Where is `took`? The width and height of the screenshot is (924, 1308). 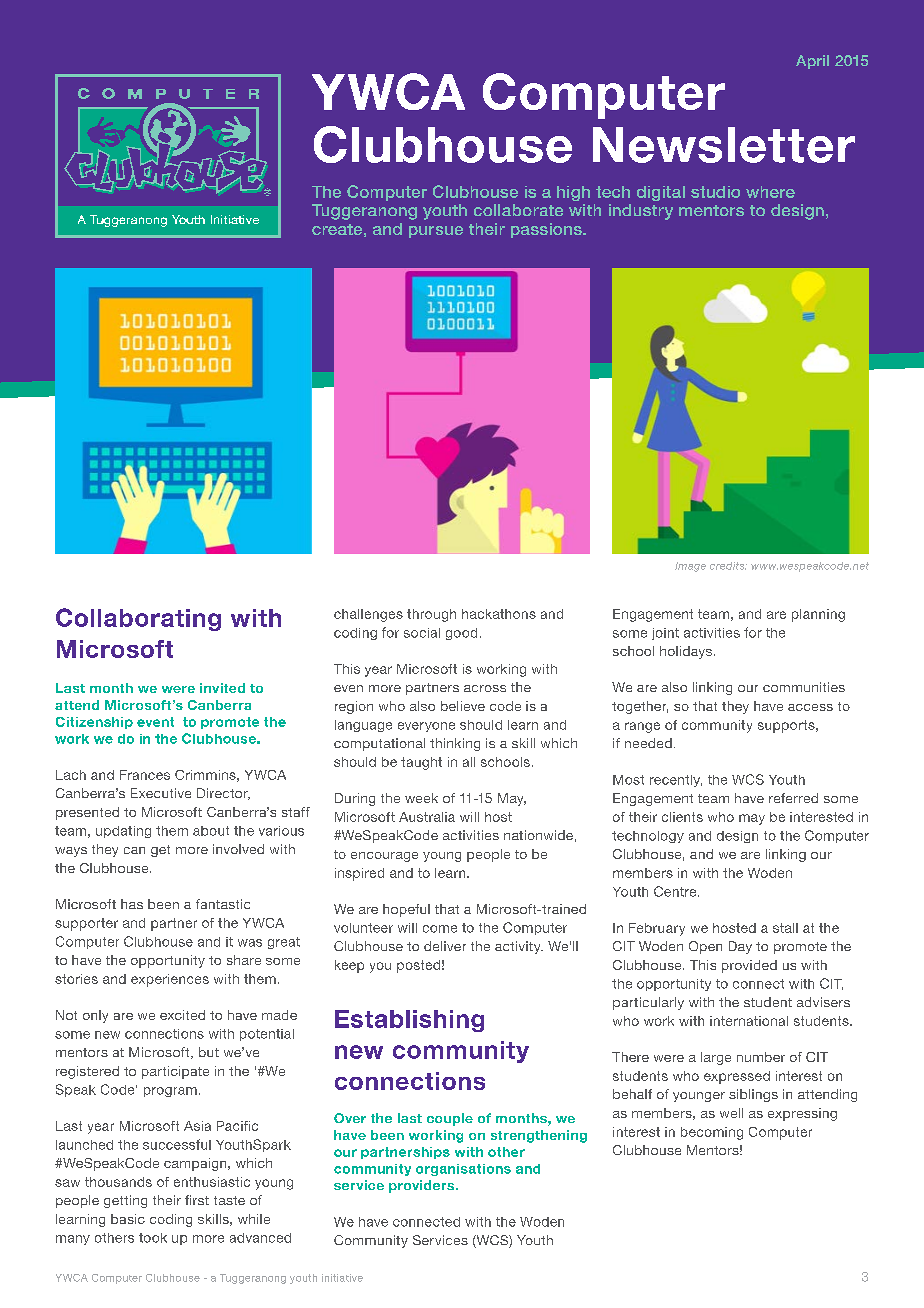 took is located at coordinates (153, 1238).
